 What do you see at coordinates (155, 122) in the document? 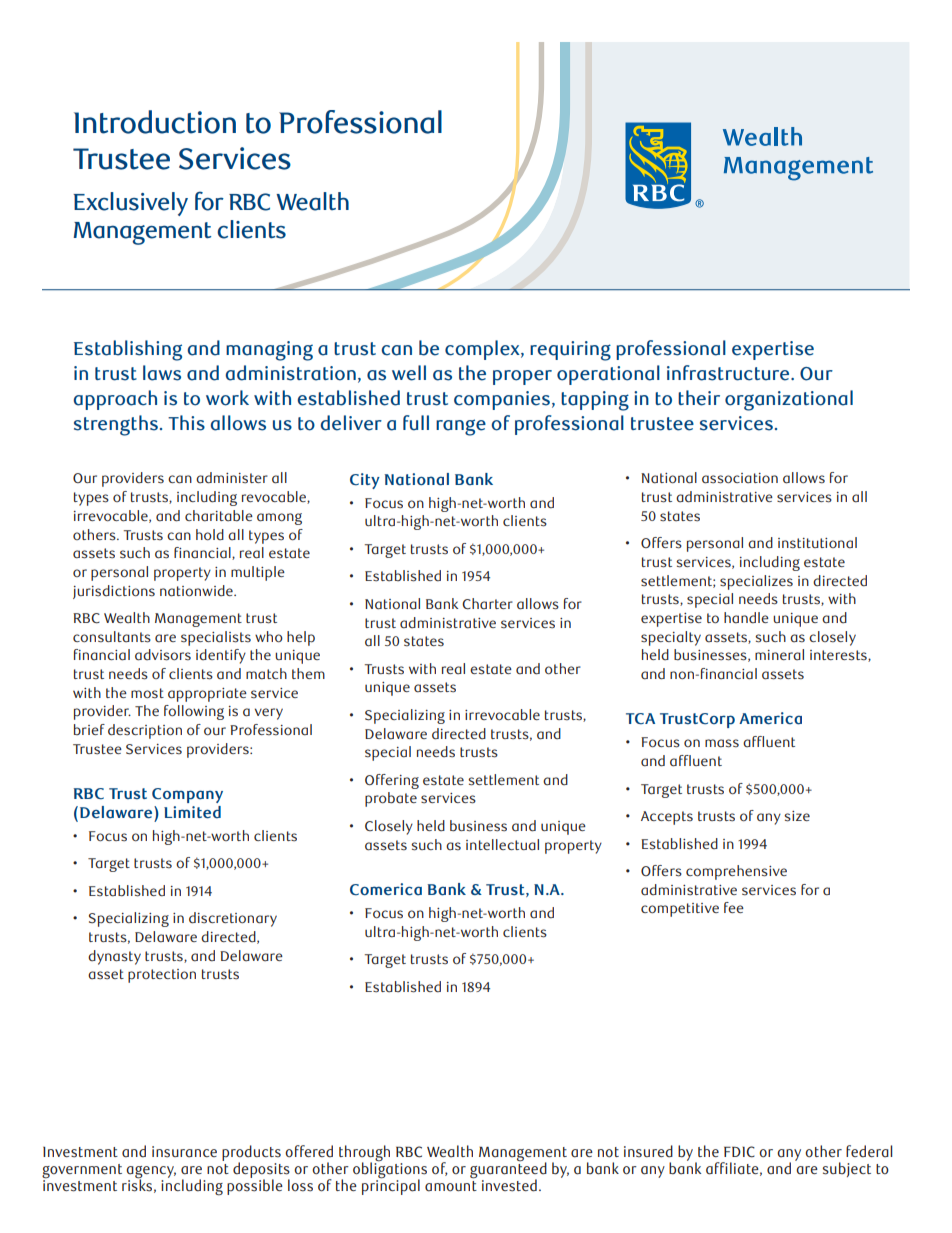
I see `Introduction` at bounding box center [155, 122].
